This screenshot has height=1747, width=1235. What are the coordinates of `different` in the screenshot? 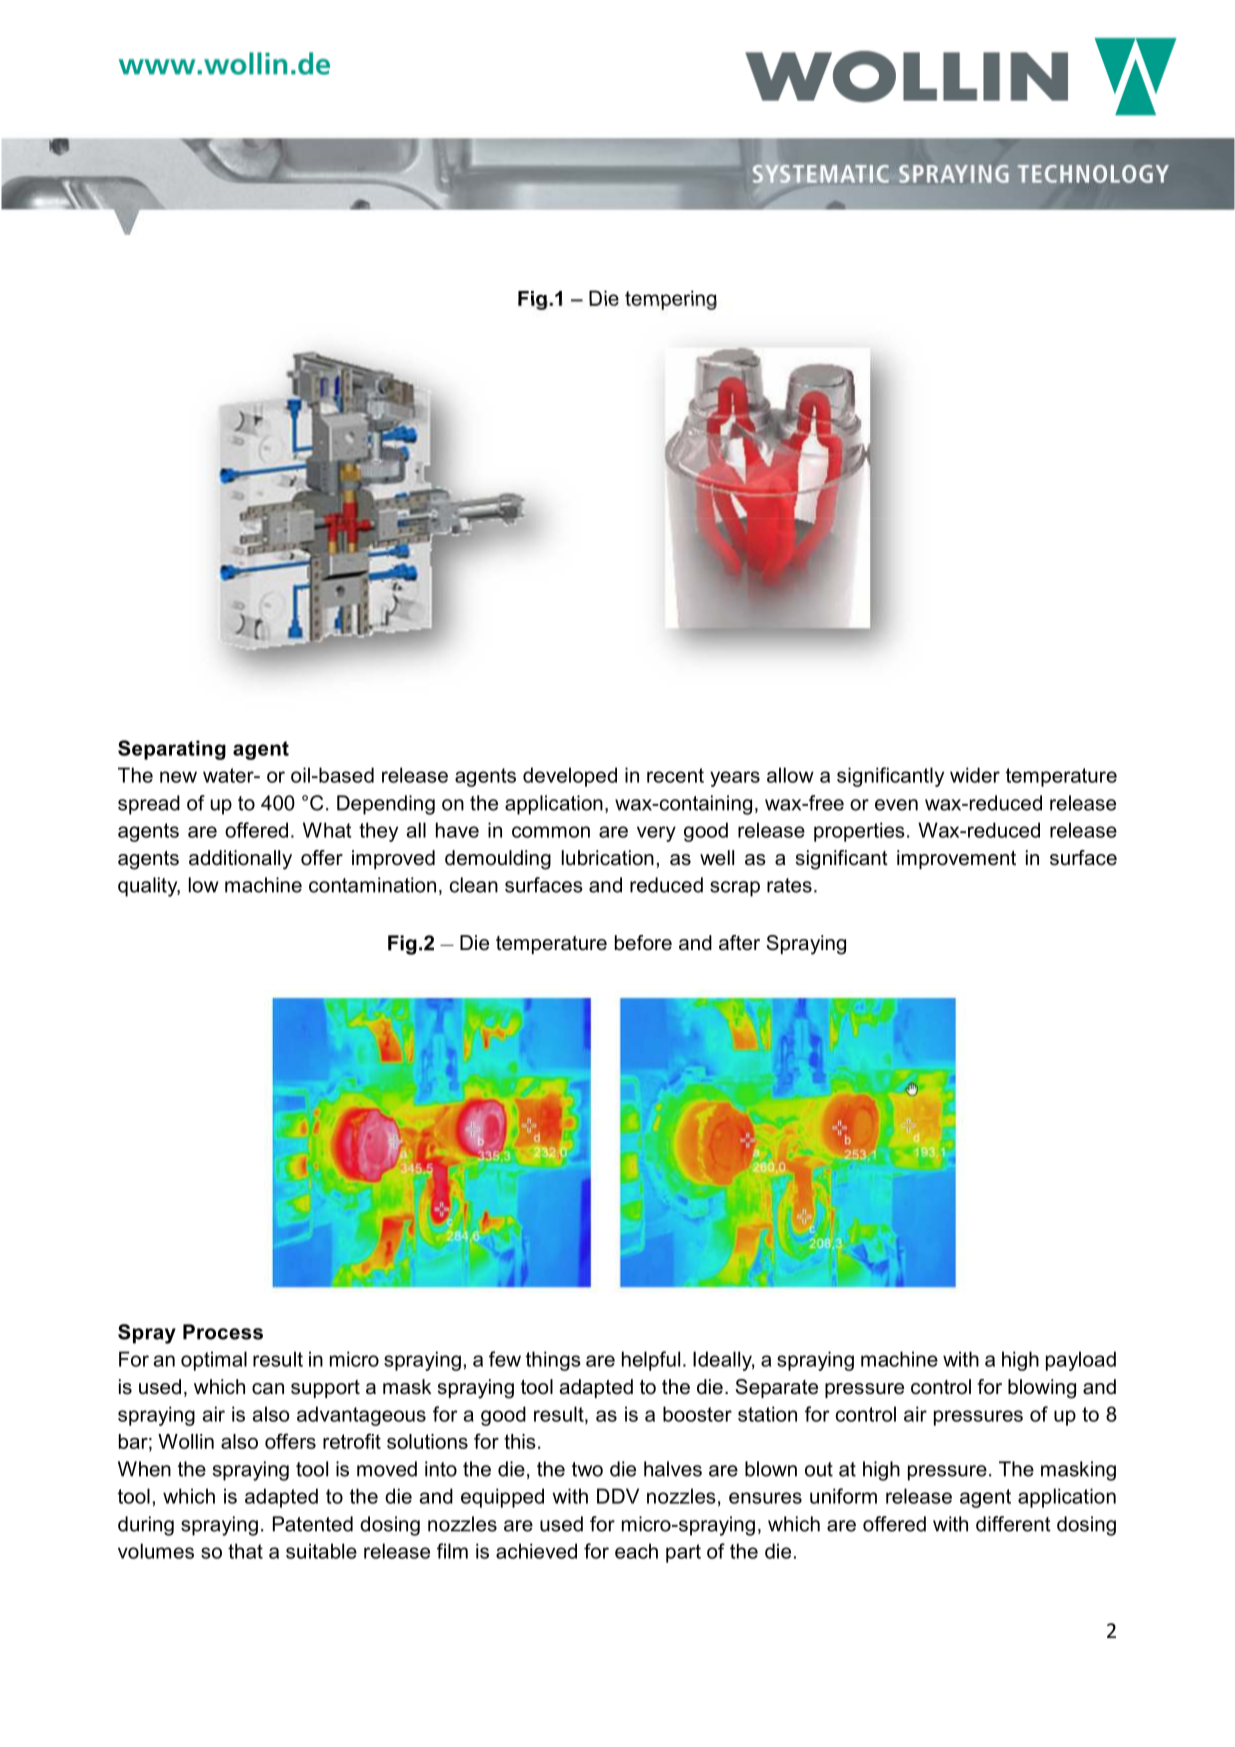 It's located at (1013, 1524).
